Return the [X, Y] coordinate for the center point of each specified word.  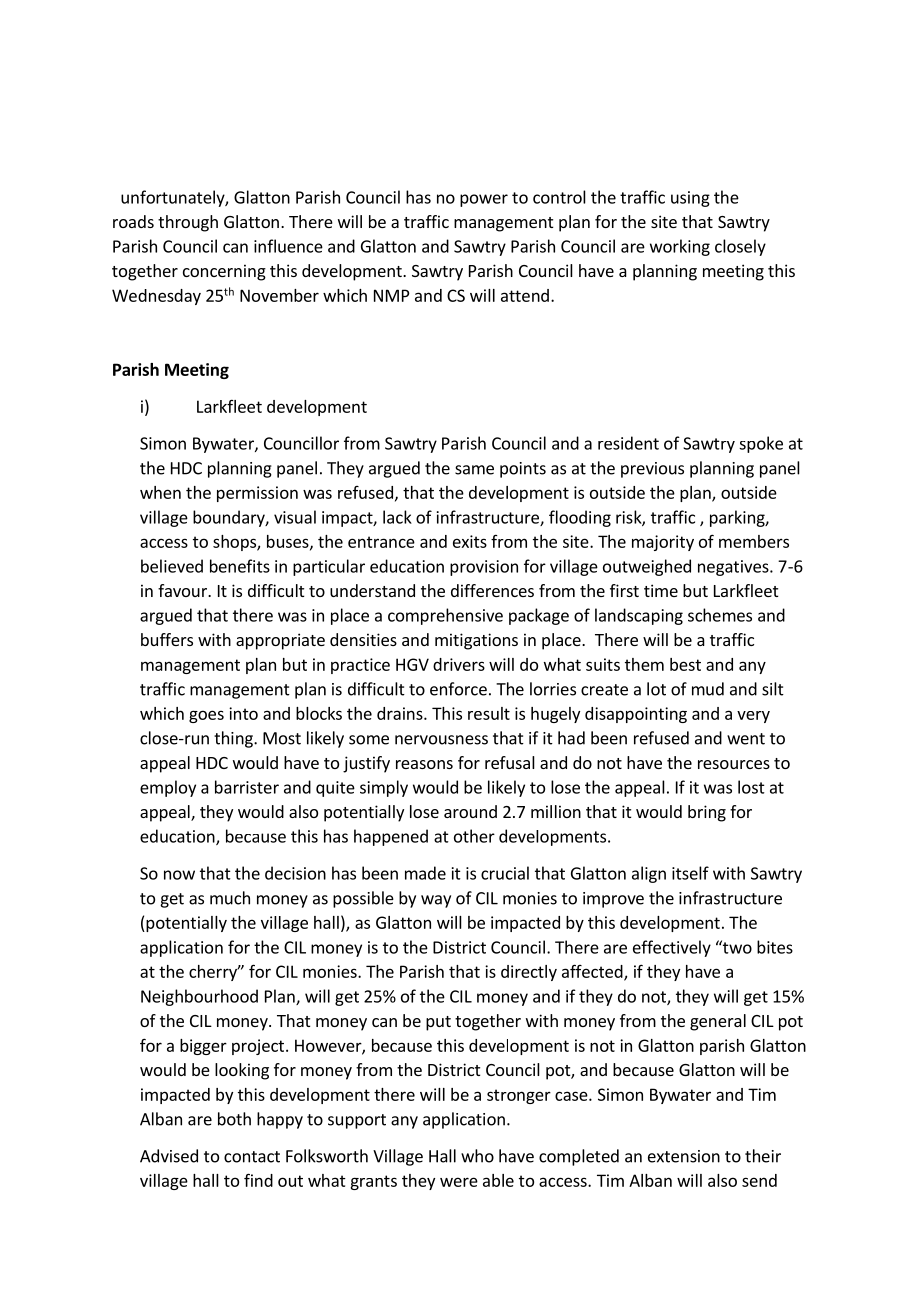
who [477, 1156]
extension [684, 1156]
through [188, 223]
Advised [169, 1156]
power [484, 200]
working [680, 247]
